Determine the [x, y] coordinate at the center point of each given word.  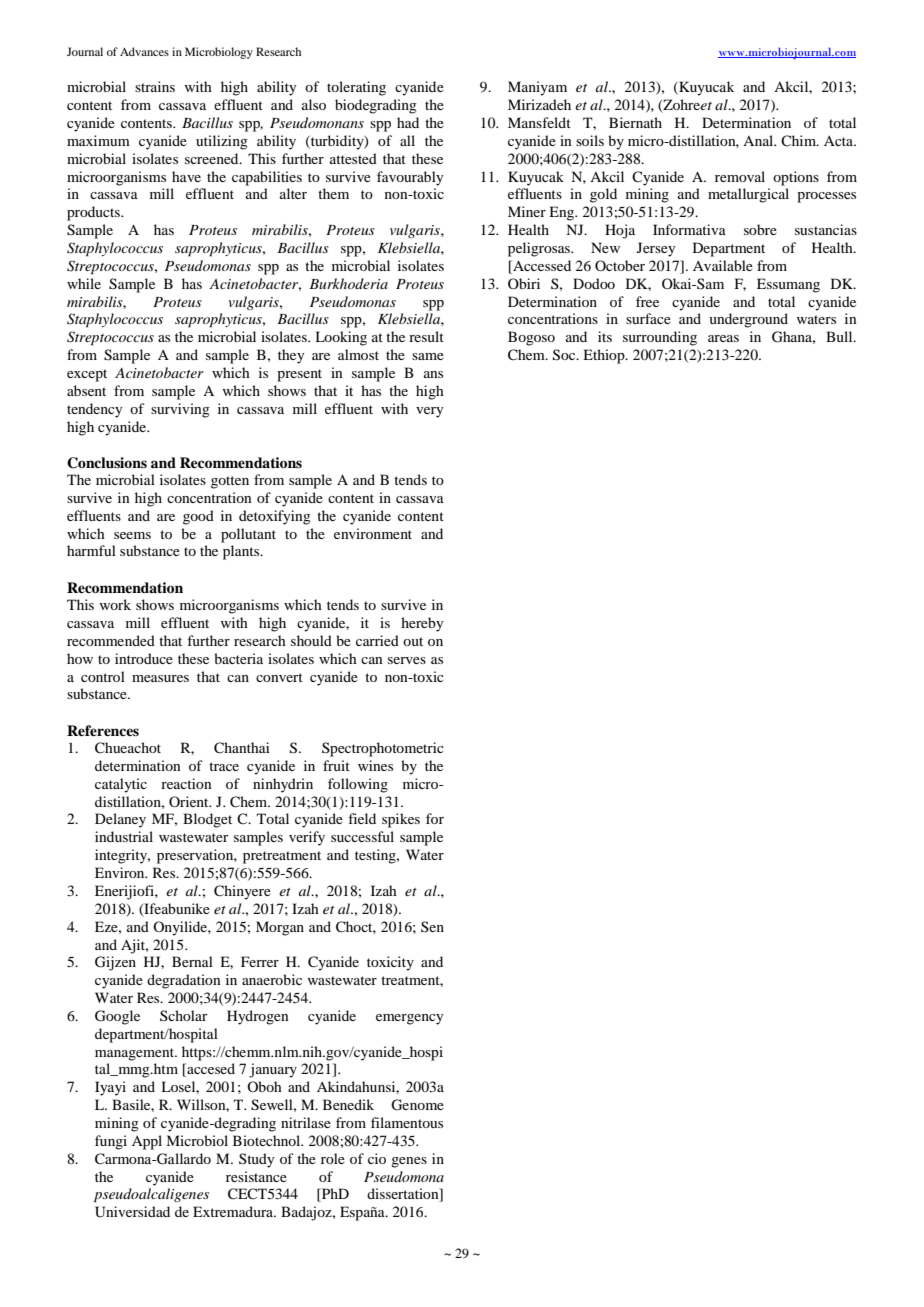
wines [375, 765]
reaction [186, 783]
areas [723, 338]
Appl [147, 1142]
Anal [759, 140]
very [429, 412]
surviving [180, 410]
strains [155, 86]
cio [377, 1158]
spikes [401, 820]
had [408, 122]
